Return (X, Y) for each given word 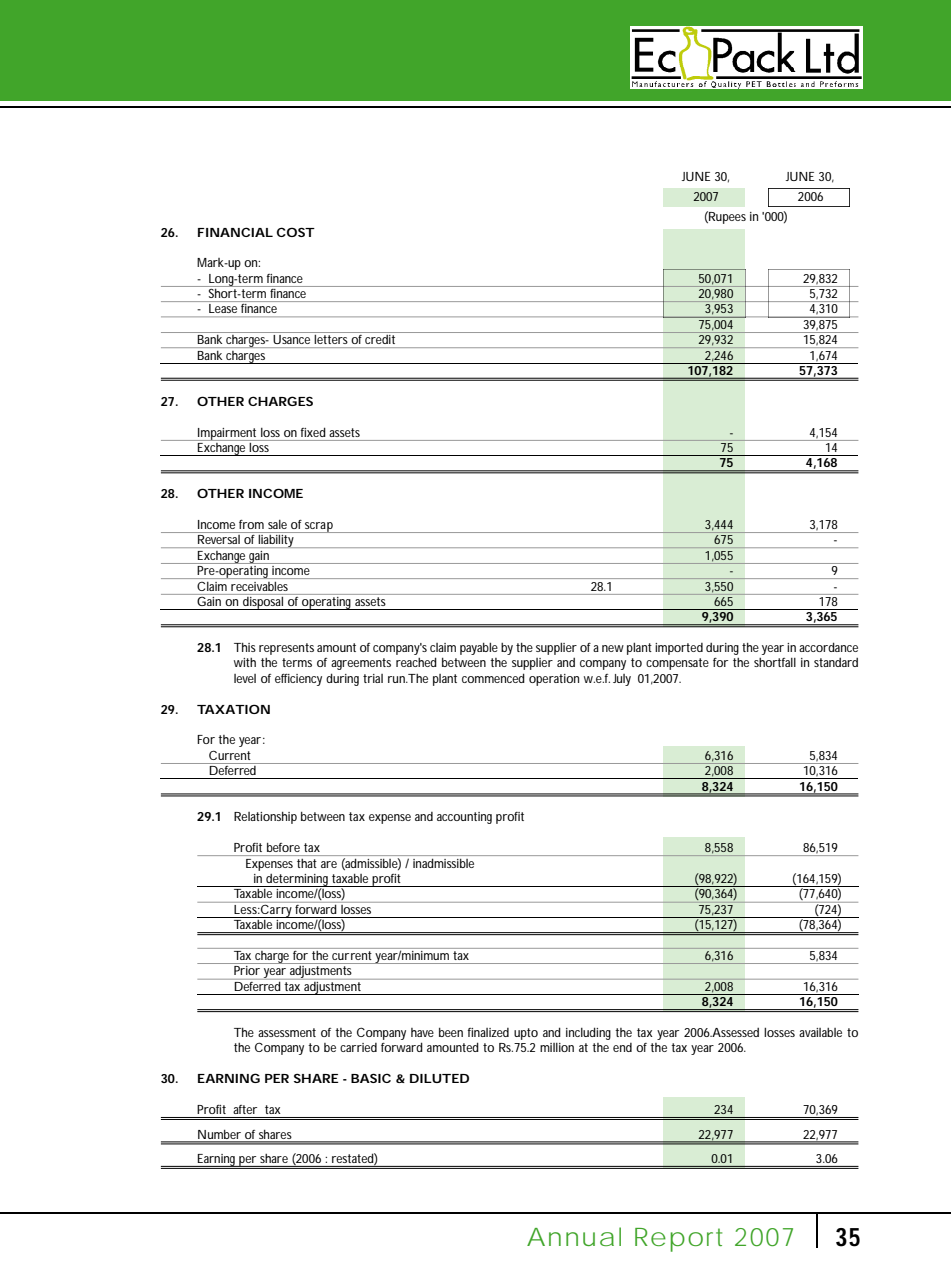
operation (554, 680)
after (245, 1109)
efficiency (298, 680)
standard (836, 662)
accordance (828, 647)
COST (296, 232)
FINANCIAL (235, 232)
